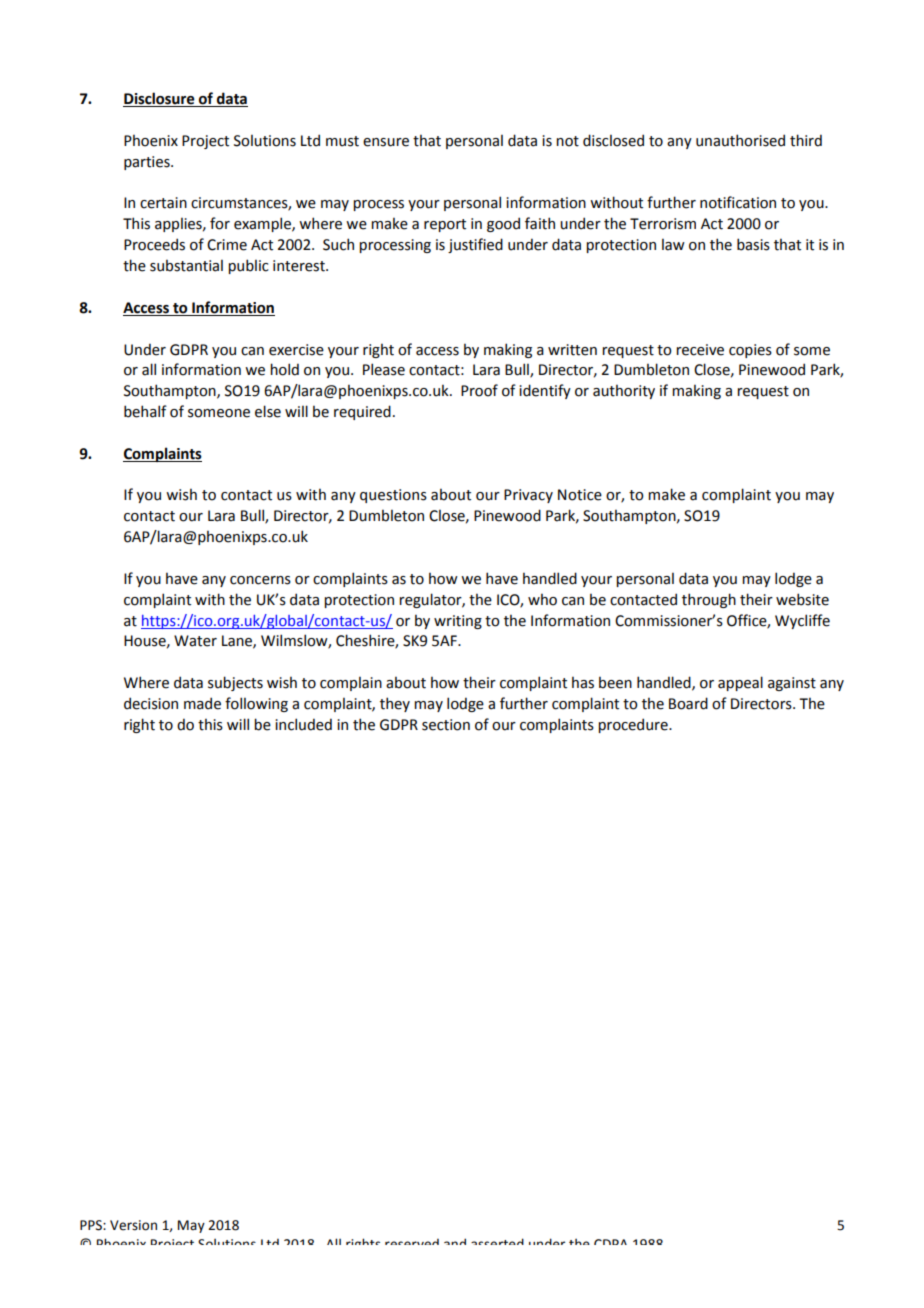 The image size is (924, 1308). I want to click on Proof, so click(479, 390).
